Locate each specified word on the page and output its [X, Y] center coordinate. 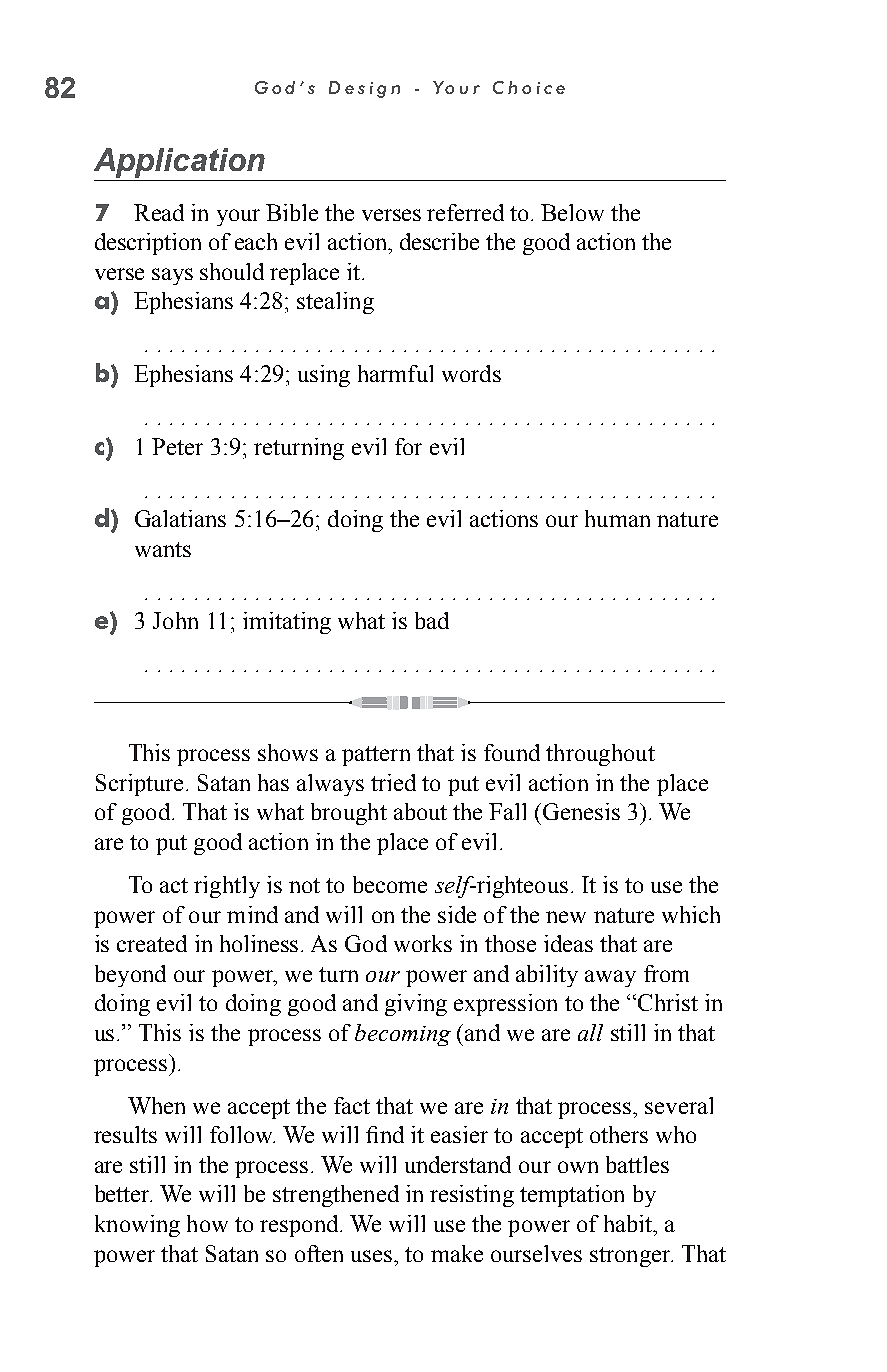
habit [629, 1223]
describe [439, 241]
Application [179, 163]
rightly [227, 887]
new [566, 917]
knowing [137, 1226]
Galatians [180, 518]
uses [373, 1256]
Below [572, 212]
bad [432, 620]
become [390, 884]
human [617, 518]
